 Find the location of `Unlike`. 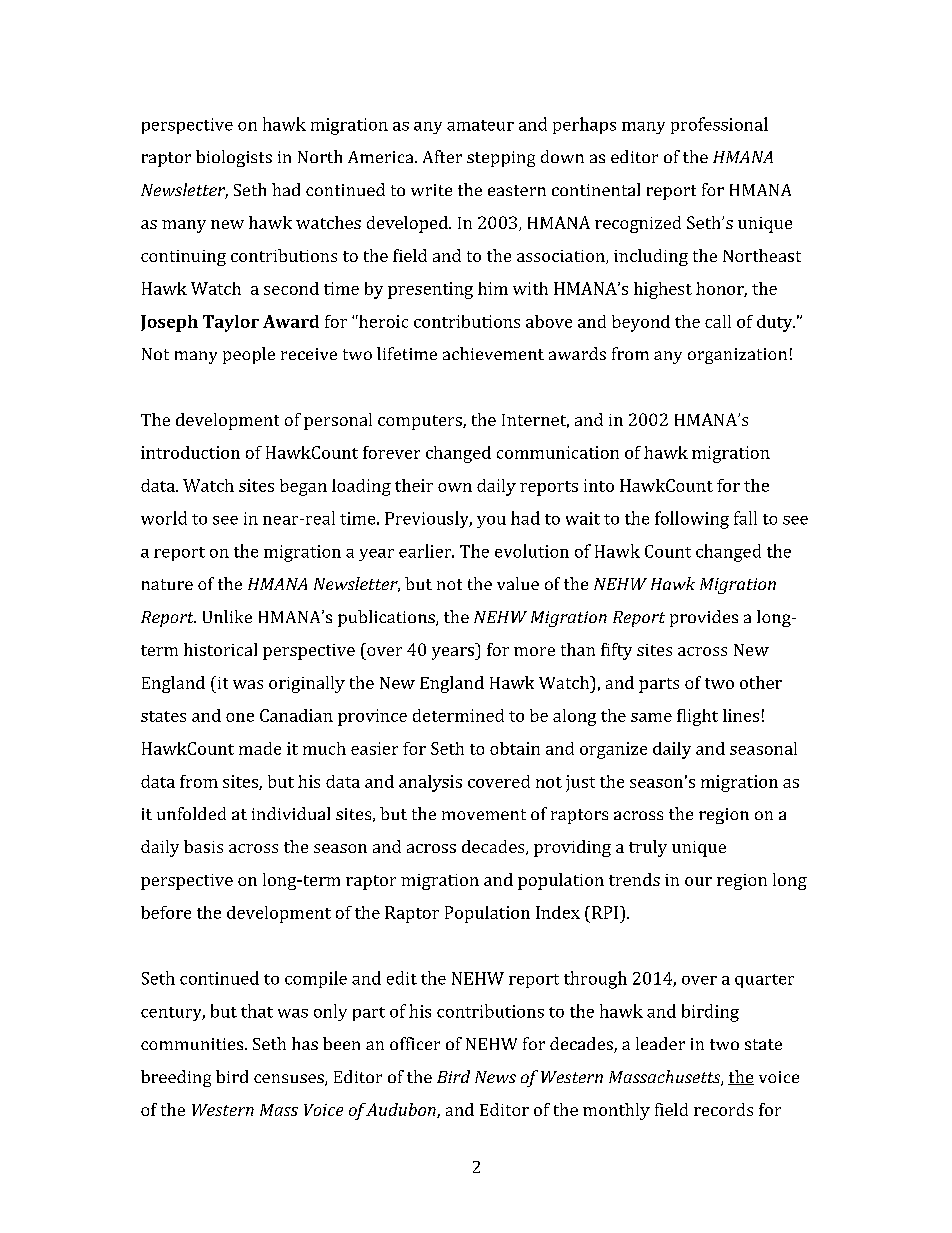

Unlike is located at coordinates (227, 616).
